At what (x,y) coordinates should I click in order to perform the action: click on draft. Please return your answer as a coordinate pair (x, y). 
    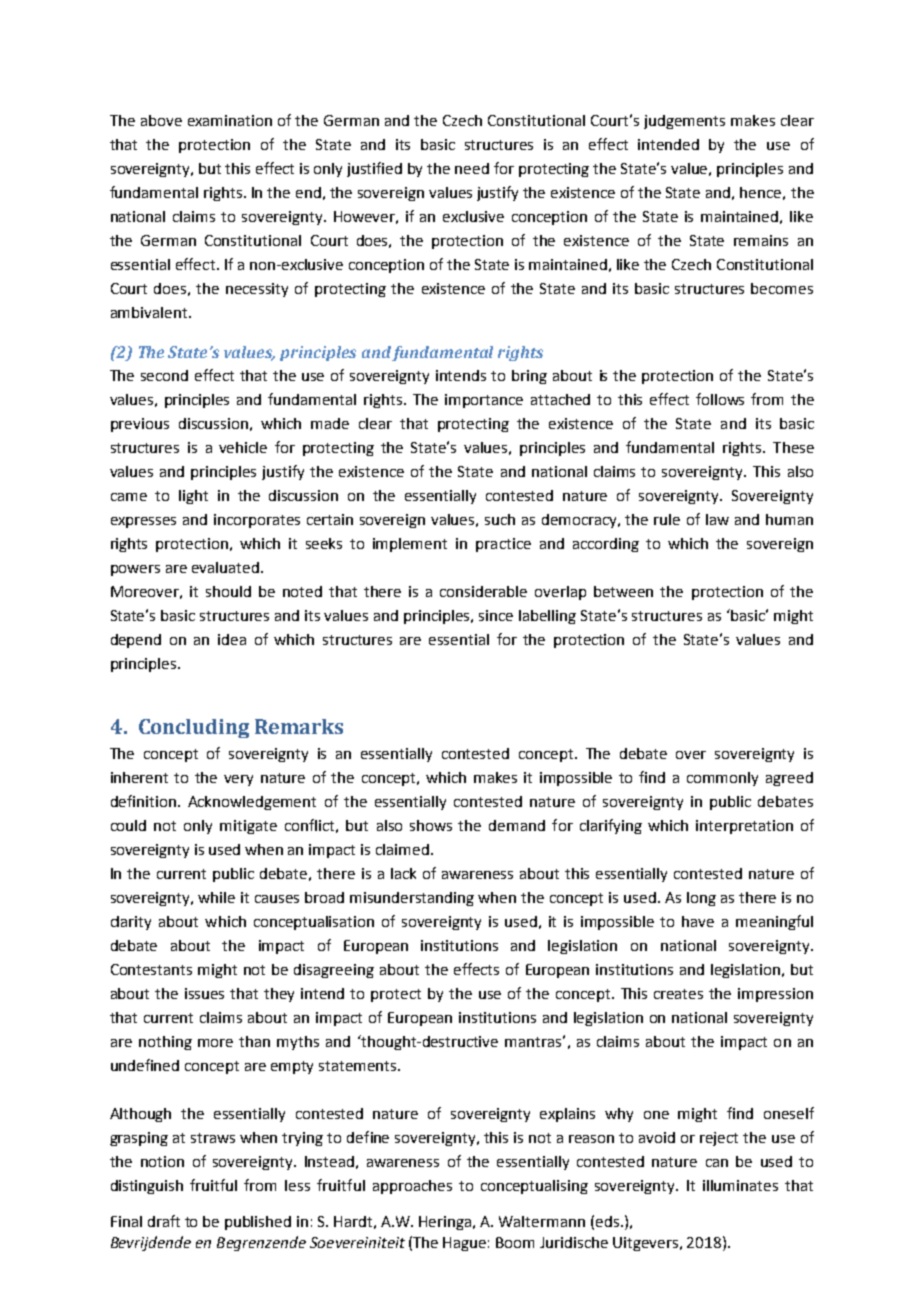
    Looking at the image, I should click on (164, 1221).
